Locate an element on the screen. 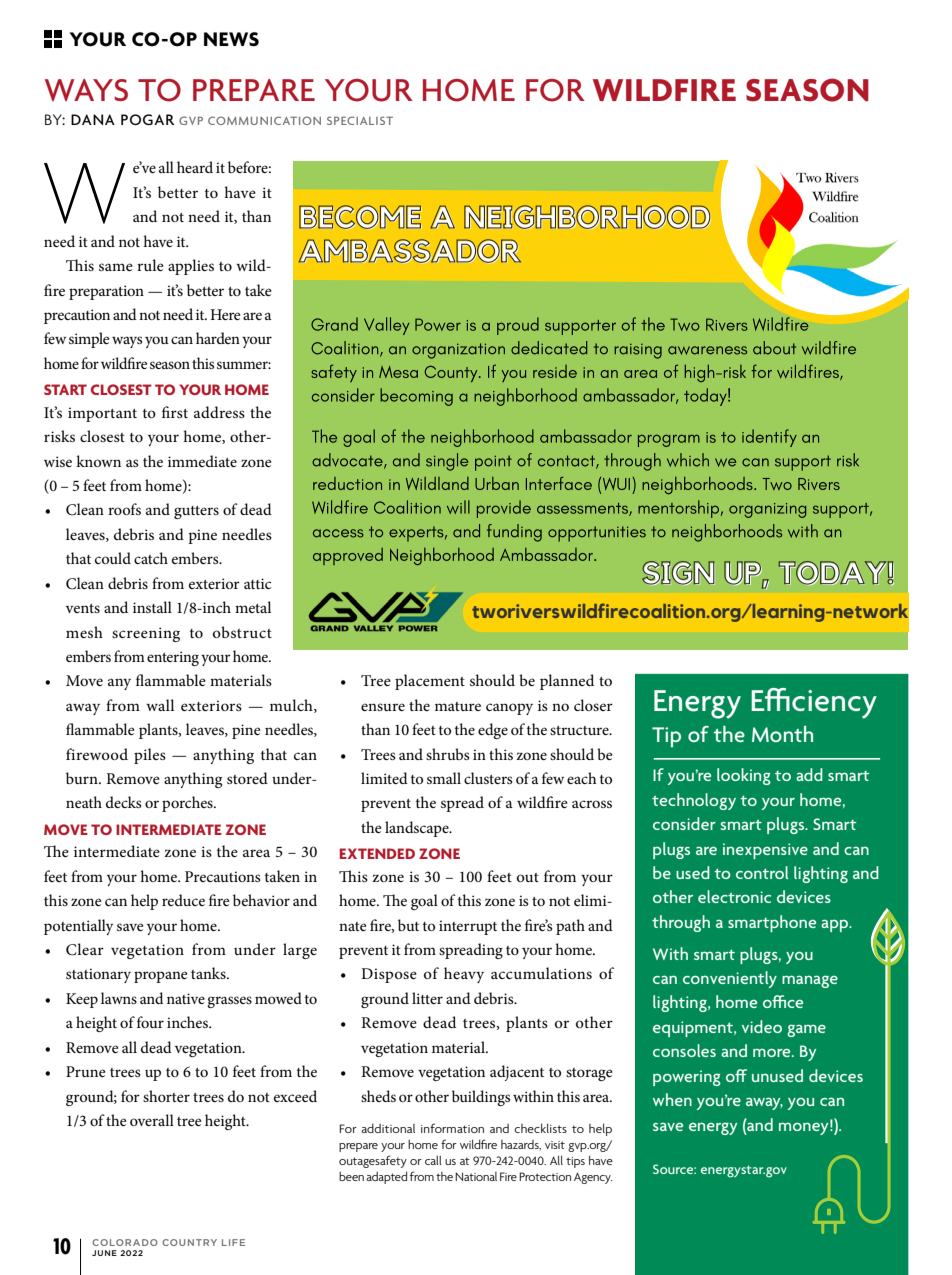  placement is located at coordinates (430, 682).
